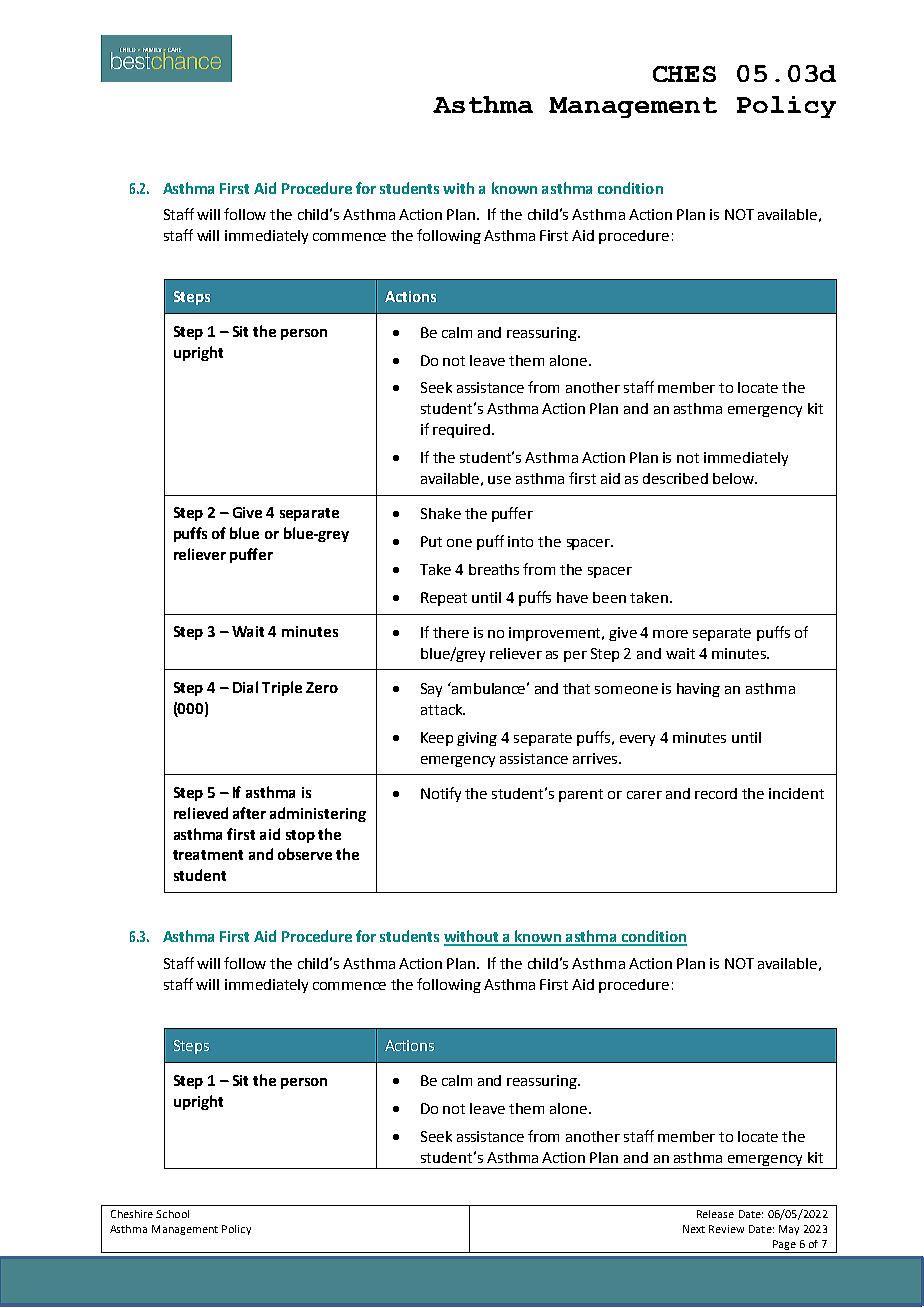 Image resolution: width=924 pixels, height=1308 pixels. What do you see at coordinates (726, 1229) in the screenshot?
I see `Review` at bounding box center [726, 1229].
